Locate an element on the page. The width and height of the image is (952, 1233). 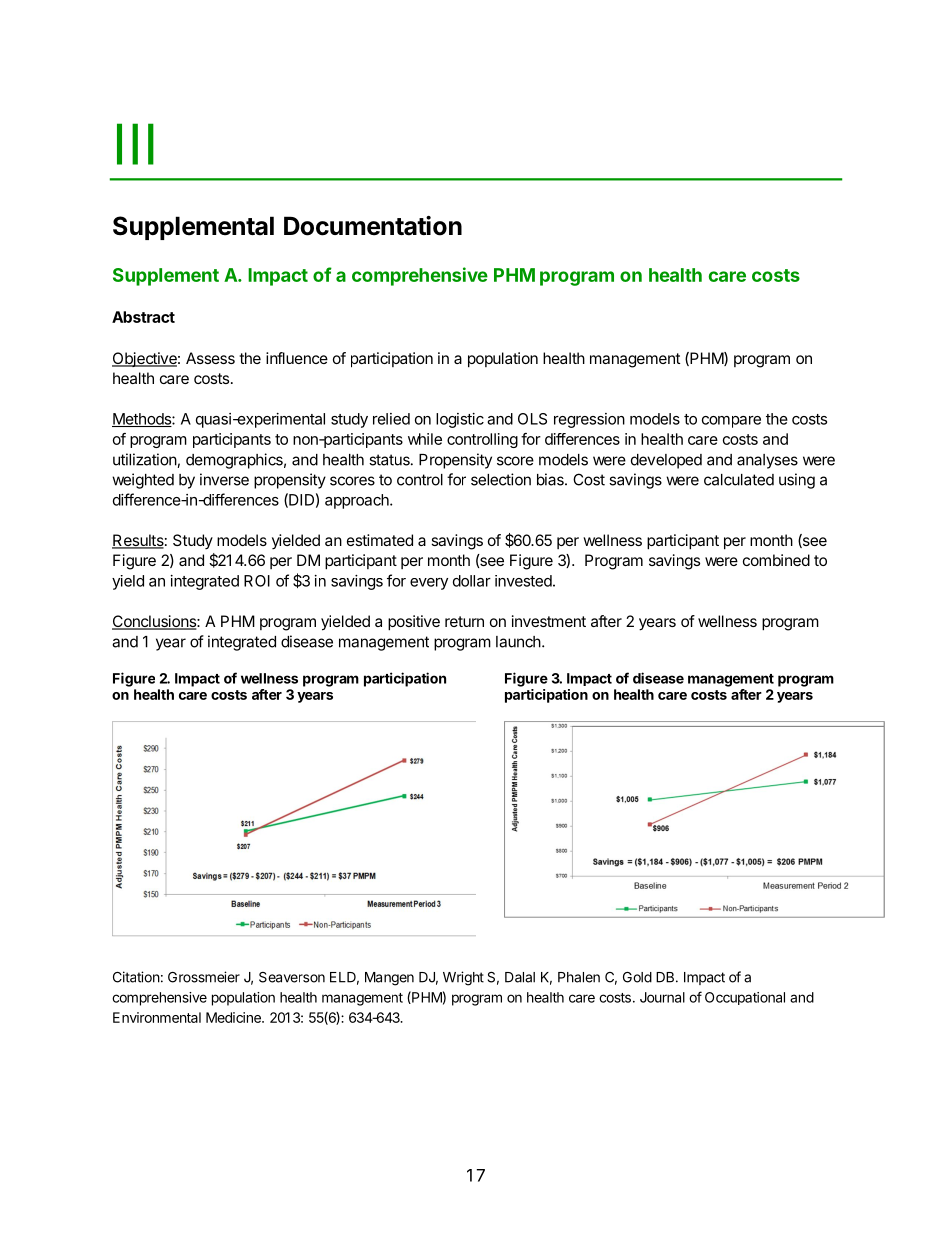
Medicine is located at coordinates (234, 1017).
